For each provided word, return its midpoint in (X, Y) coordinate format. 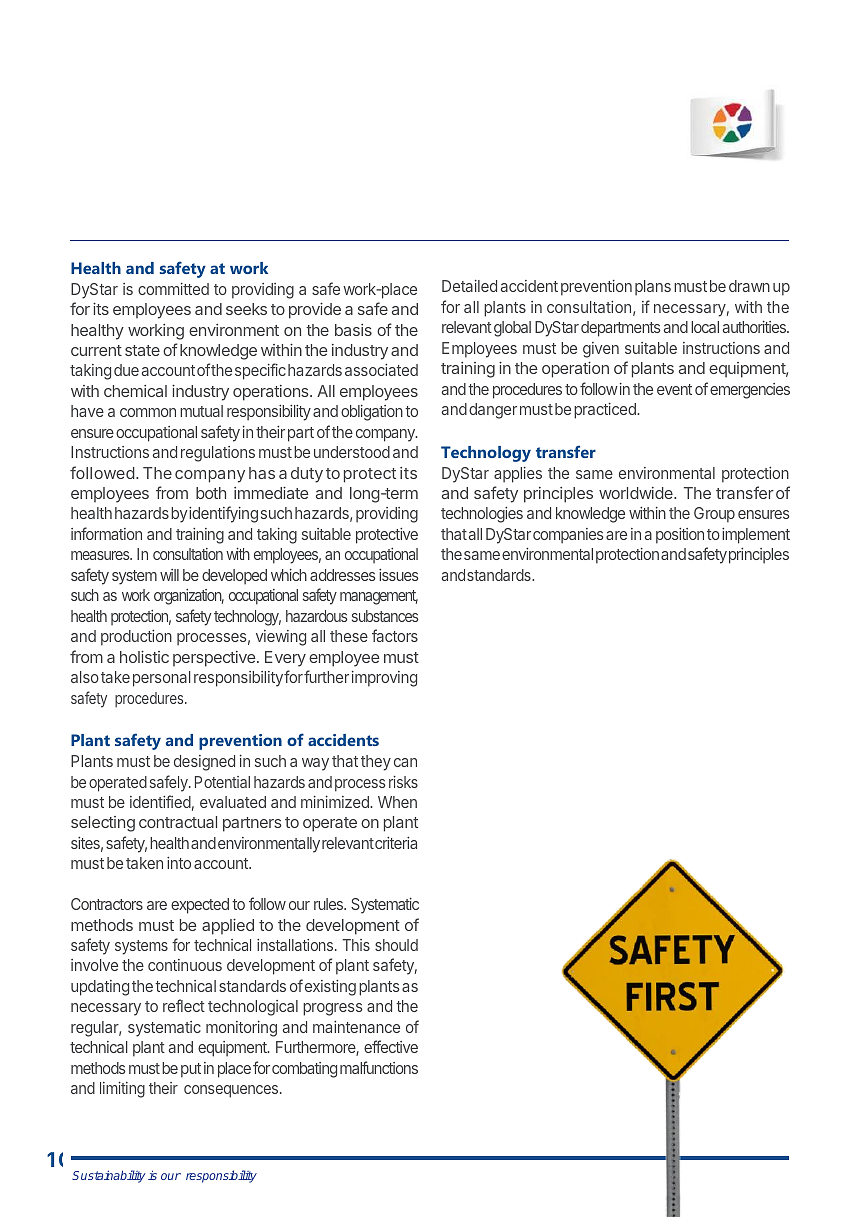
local (705, 327)
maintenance (356, 1027)
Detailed (469, 286)
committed (173, 289)
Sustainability (108, 1176)
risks (403, 782)
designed (204, 763)
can (405, 762)
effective (391, 1046)
